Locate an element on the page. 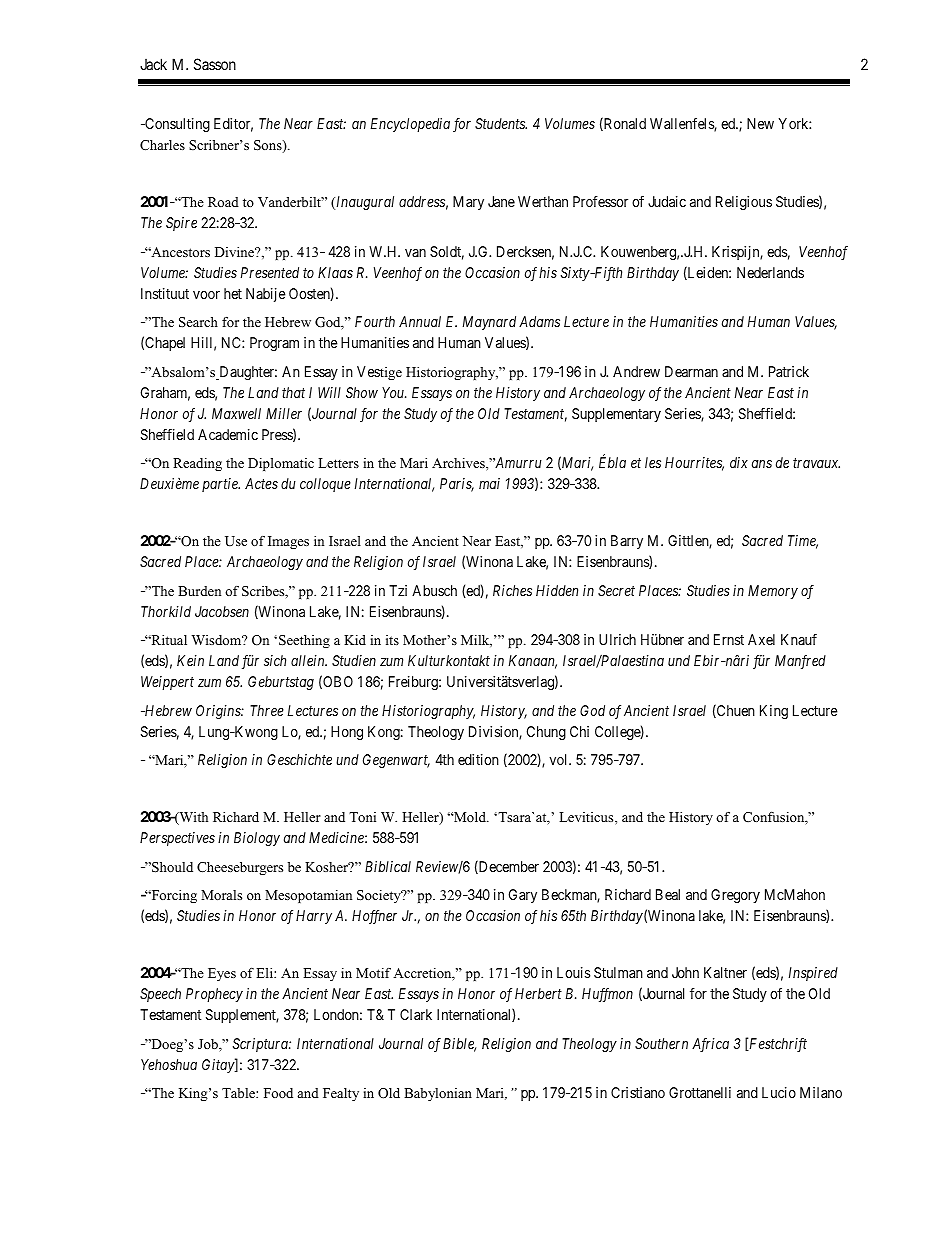 Image resolution: width=952 pixels, height=1233 pixels. edition is located at coordinates (478, 759).
